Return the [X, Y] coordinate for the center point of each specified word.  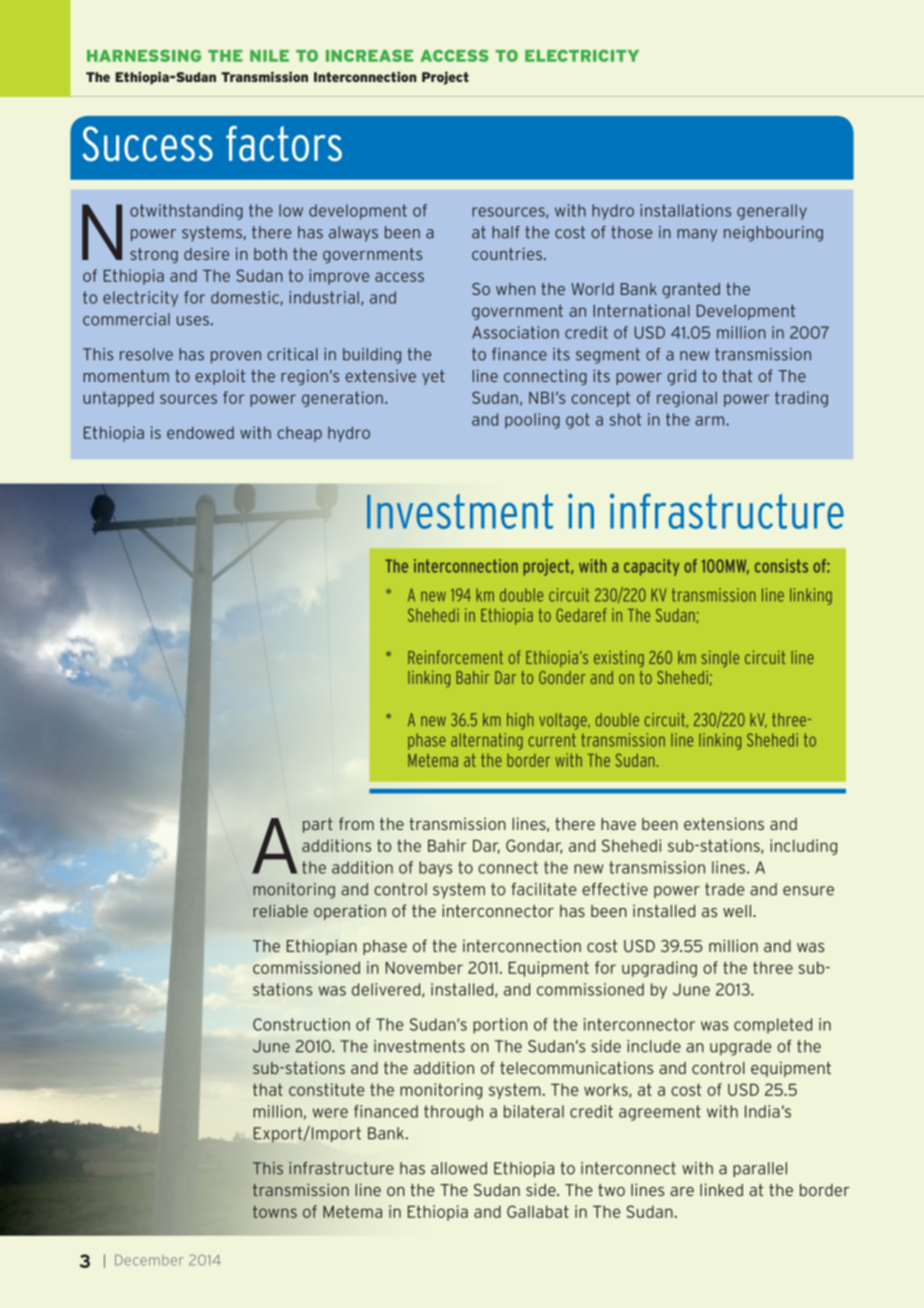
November [424, 967]
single [720, 659]
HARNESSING [144, 55]
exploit [220, 377]
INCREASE [369, 55]
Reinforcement [455, 657]
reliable [280, 910]
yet [433, 377]
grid [681, 377]
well [738, 911]
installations [685, 210]
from [356, 823]
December [149, 1260]
